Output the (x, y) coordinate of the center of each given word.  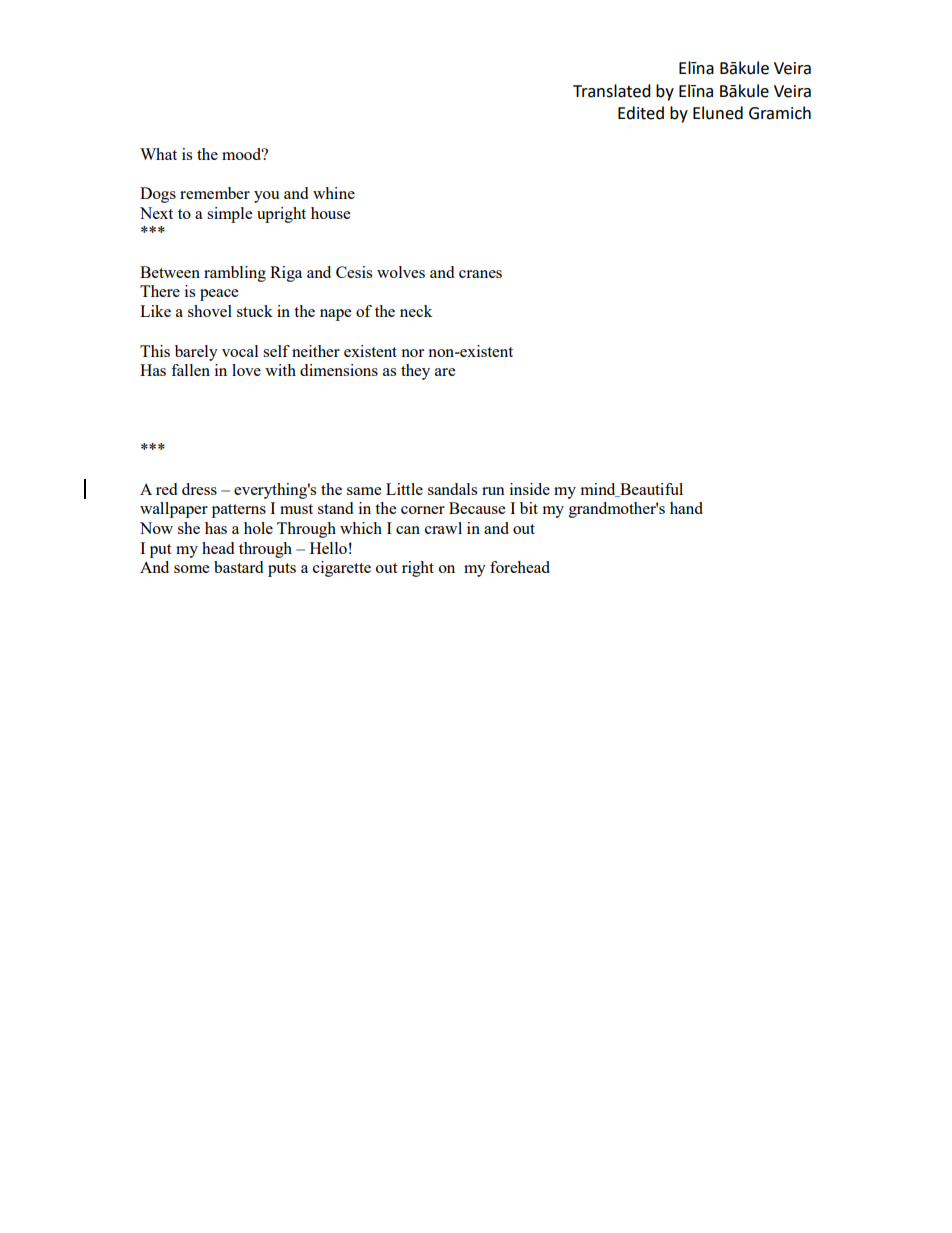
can (408, 530)
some (191, 569)
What (158, 154)
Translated (612, 91)
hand (686, 508)
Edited (641, 113)
